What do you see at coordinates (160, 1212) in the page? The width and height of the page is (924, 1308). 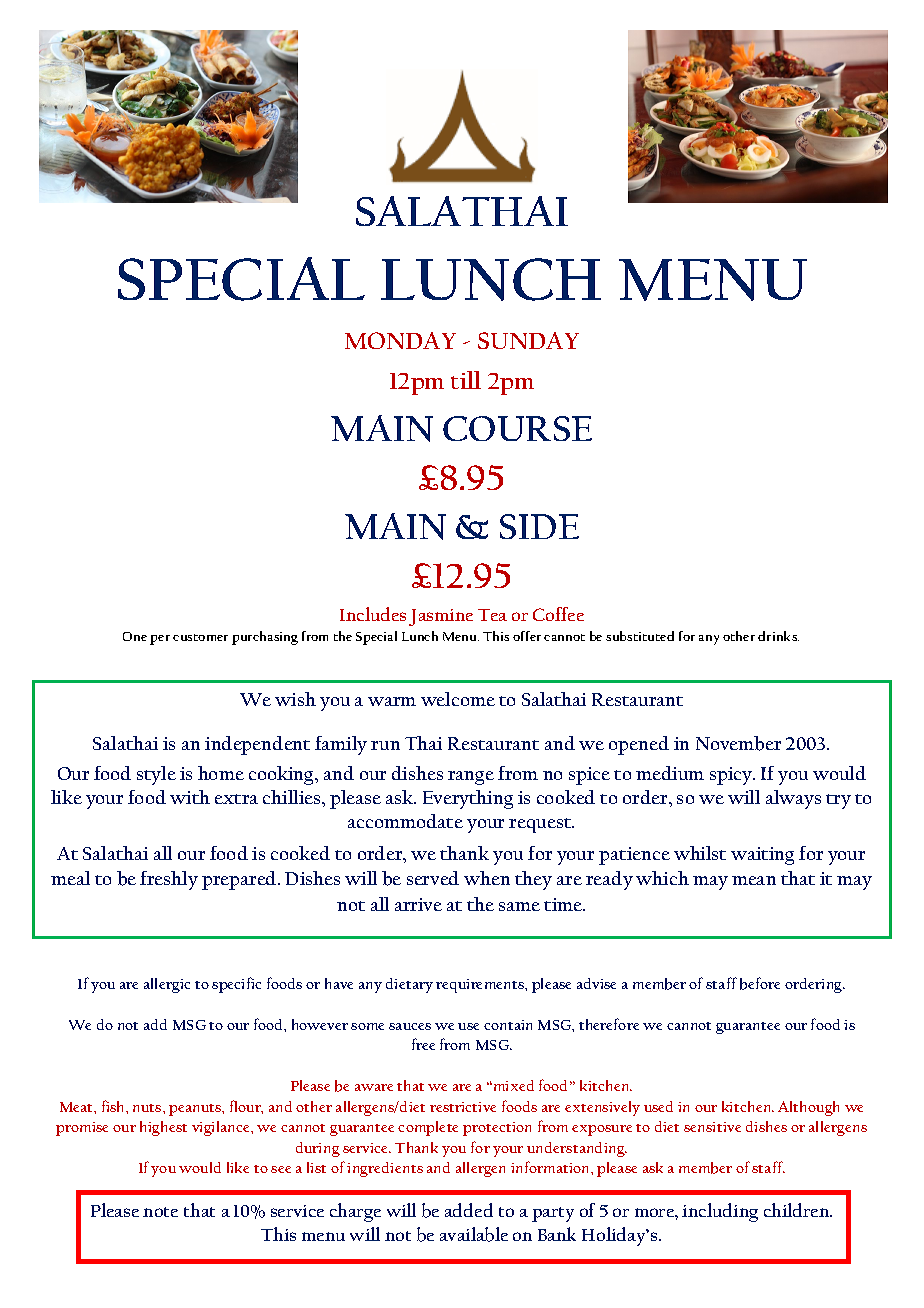 I see `note` at bounding box center [160, 1212].
